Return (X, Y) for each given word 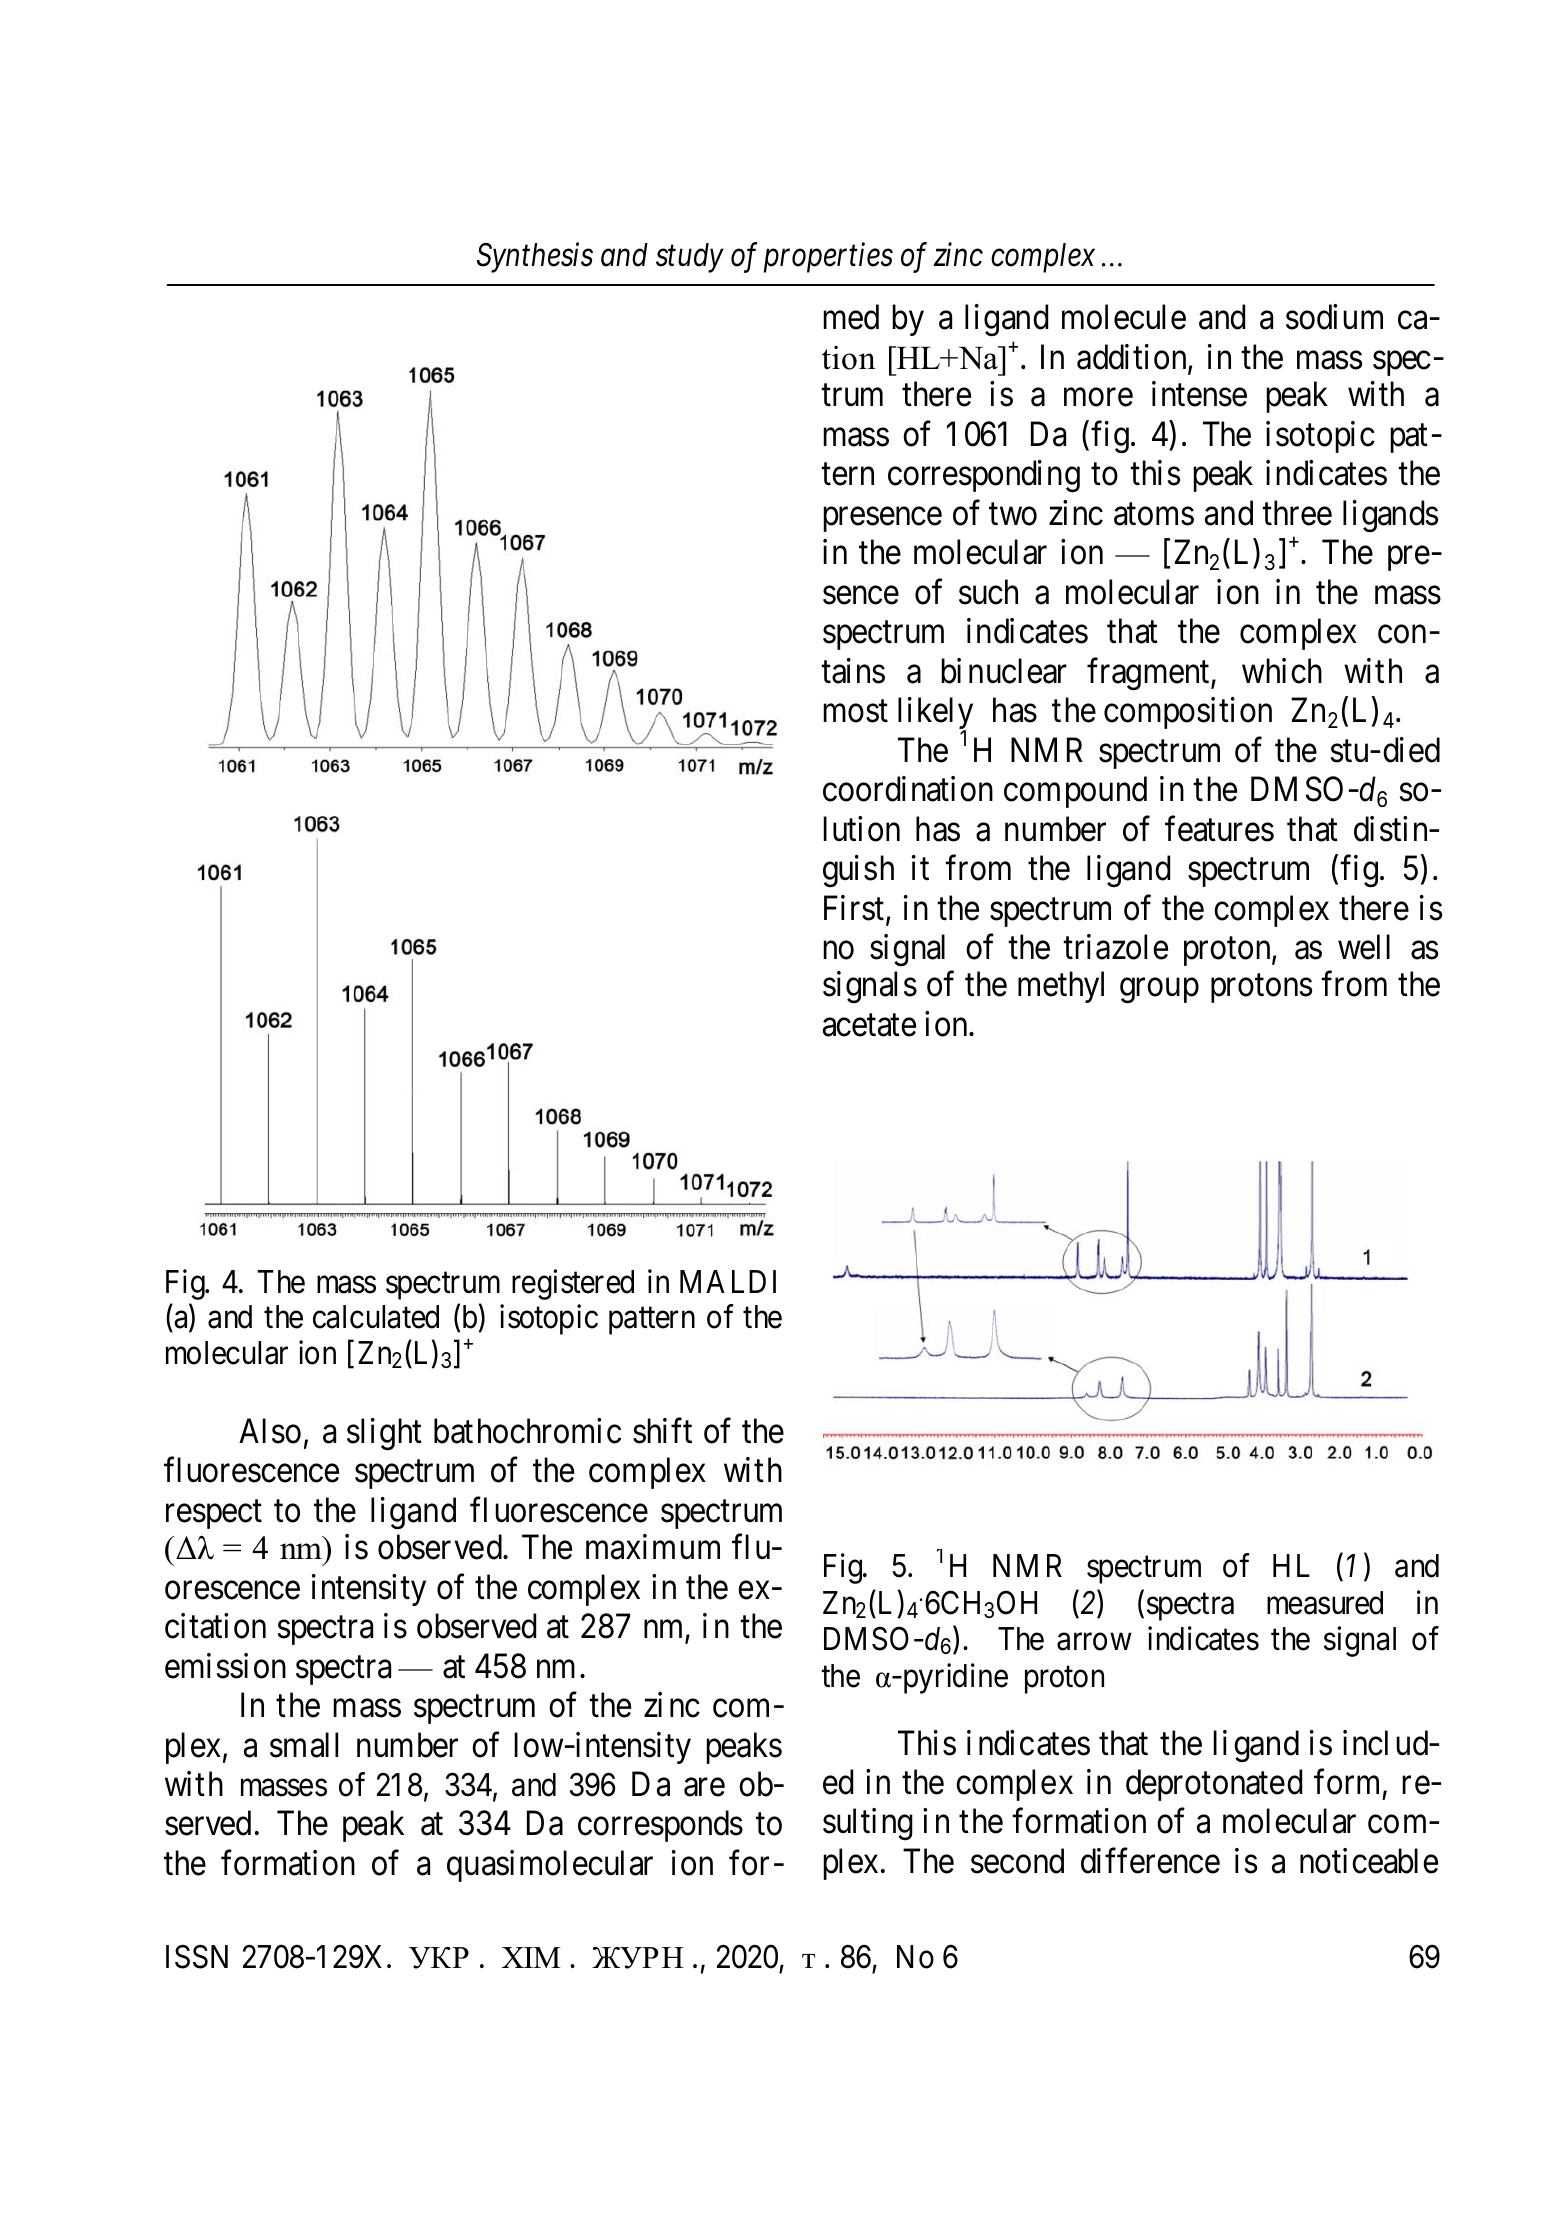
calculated (376, 1317)
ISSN (197, 1956)
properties (828, 258)
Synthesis (535, 258)
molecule (1124, 317)
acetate (869, 1026)
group (1159, 991)
